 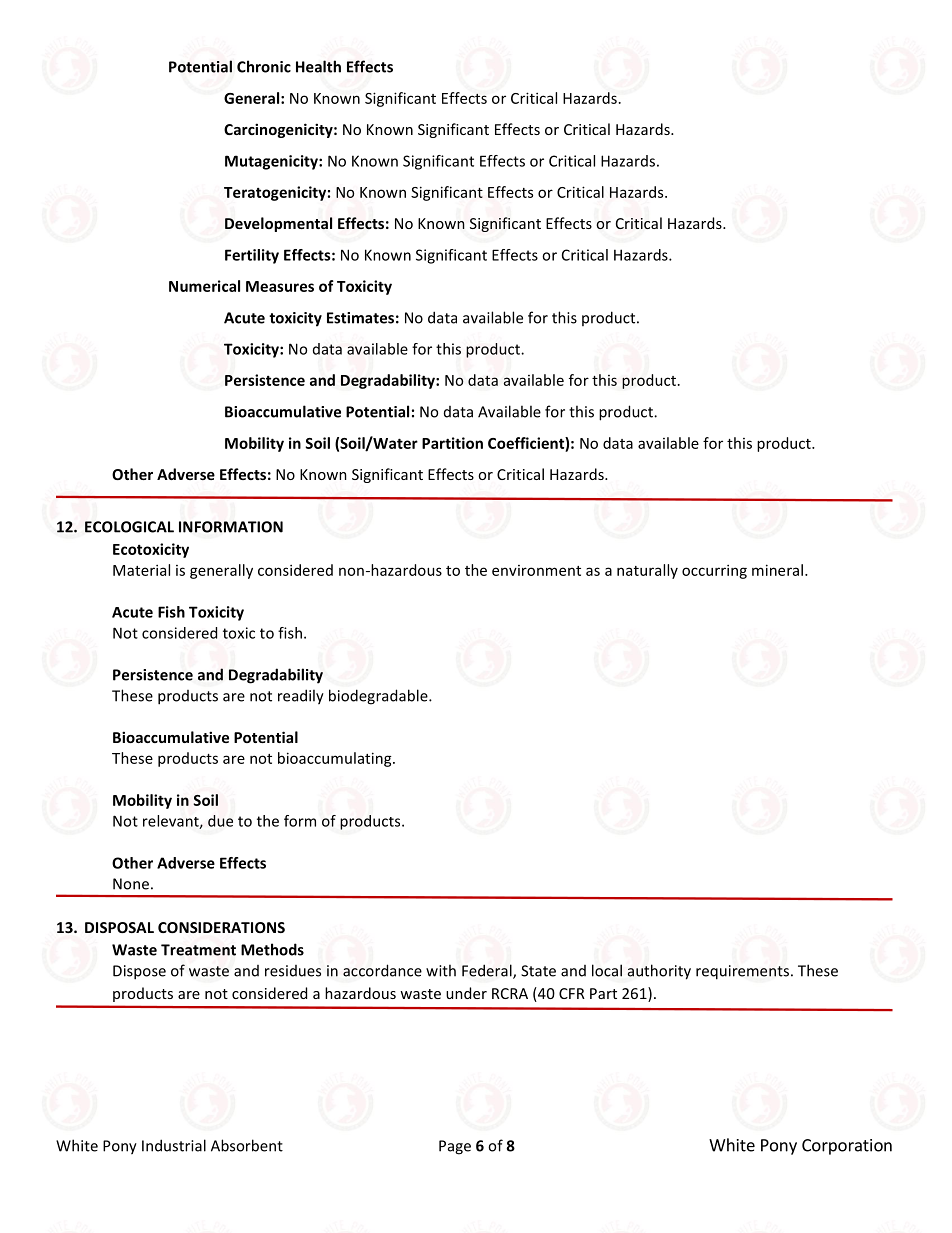 I want to click on Chronic, so click(x=264, y=66).
